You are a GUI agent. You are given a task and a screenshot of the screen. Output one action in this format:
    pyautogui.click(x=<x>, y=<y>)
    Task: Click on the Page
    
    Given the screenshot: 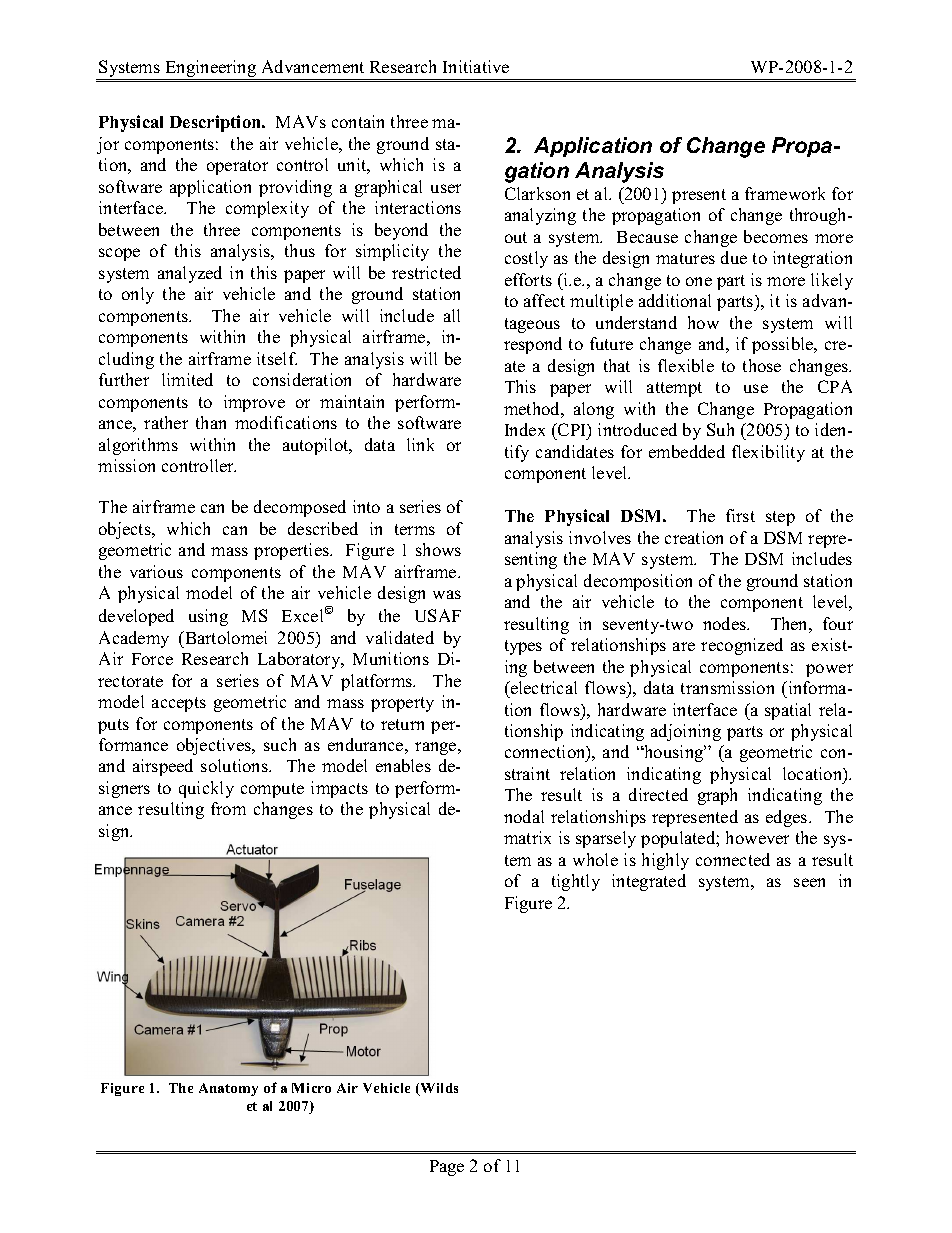 What is the action you would take?
    pyautogui.click(x=447, y=1168)
